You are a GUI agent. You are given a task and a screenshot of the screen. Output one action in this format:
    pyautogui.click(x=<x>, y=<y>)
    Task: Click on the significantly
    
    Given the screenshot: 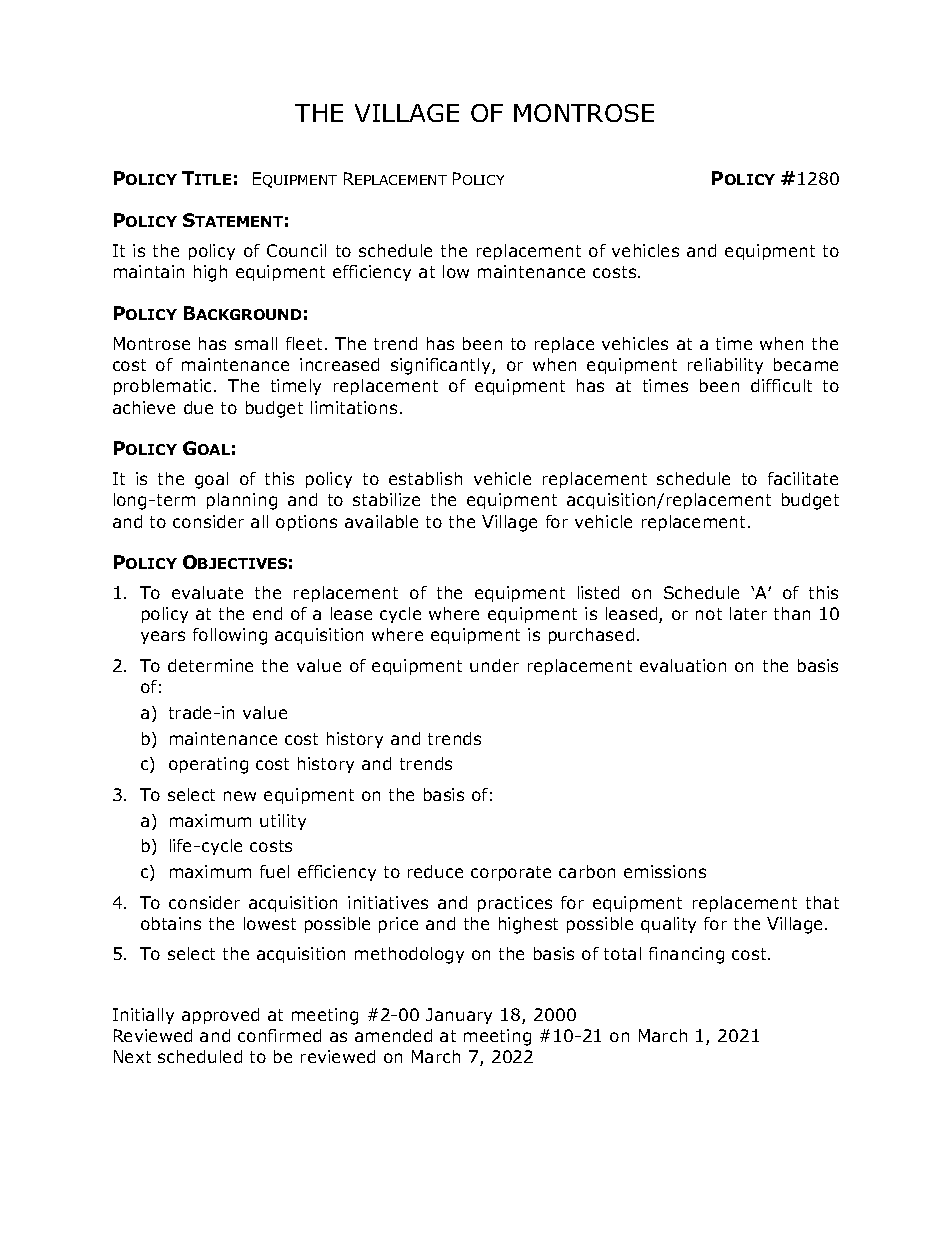 What is the action you would take?
    pyautogui.click(x=442, y=366)
